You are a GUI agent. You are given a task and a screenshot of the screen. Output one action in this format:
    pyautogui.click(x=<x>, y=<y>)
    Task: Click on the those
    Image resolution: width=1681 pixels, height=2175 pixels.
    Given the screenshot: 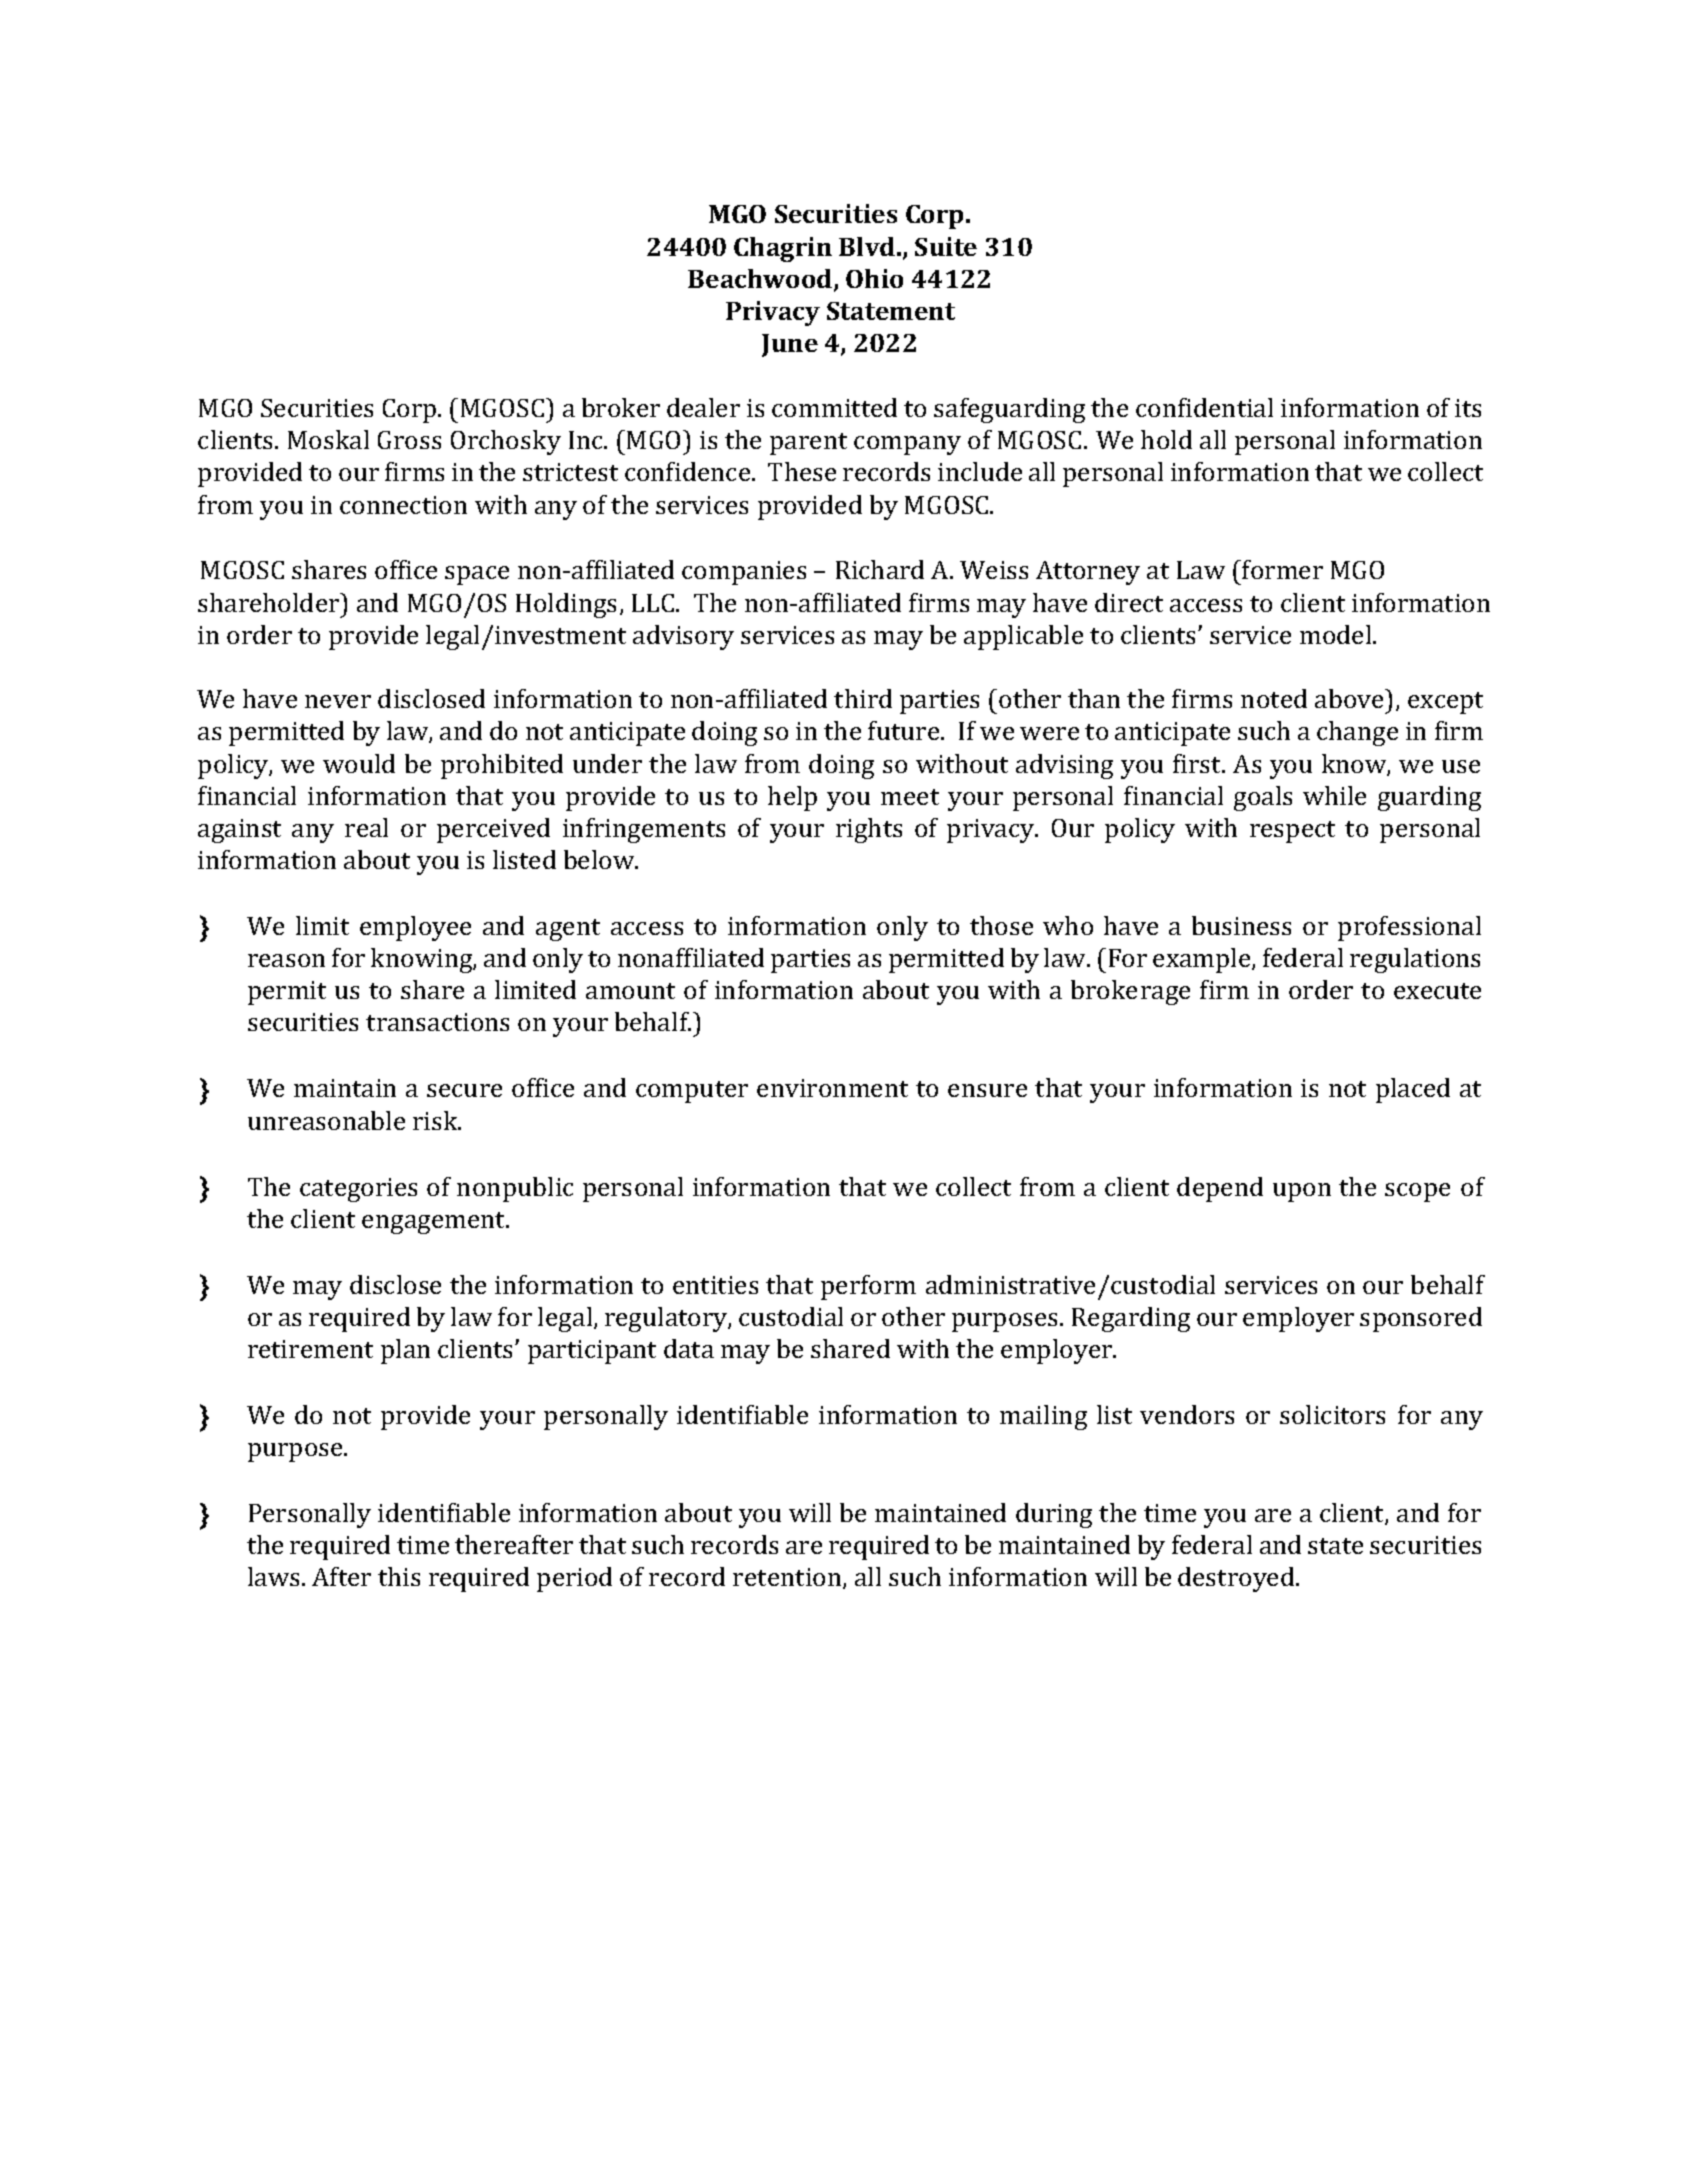 What is the action you would take?
    pyautogui.click(x=1001, y=925)
